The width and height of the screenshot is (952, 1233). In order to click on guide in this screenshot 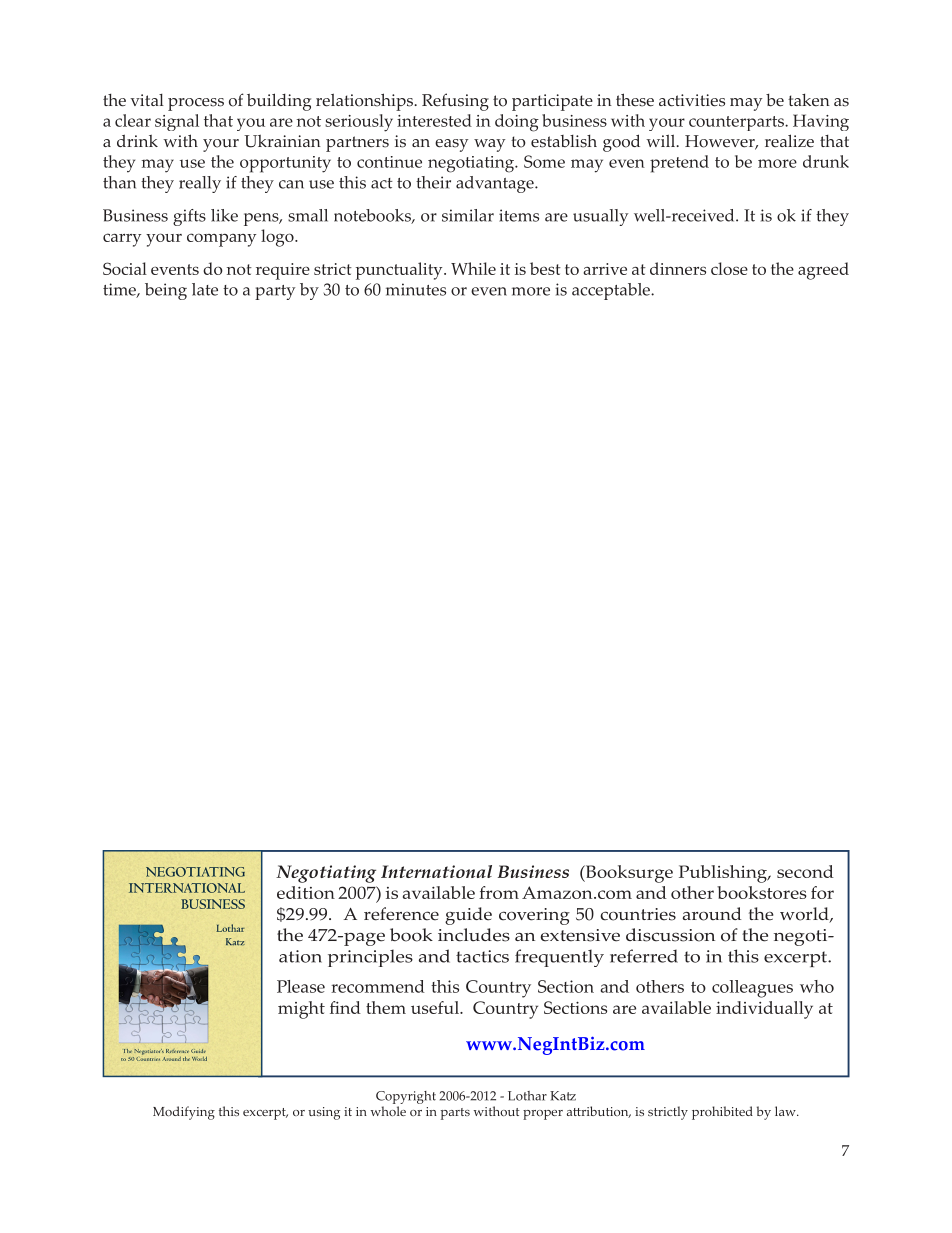, I will do `click(468, 916)`.
